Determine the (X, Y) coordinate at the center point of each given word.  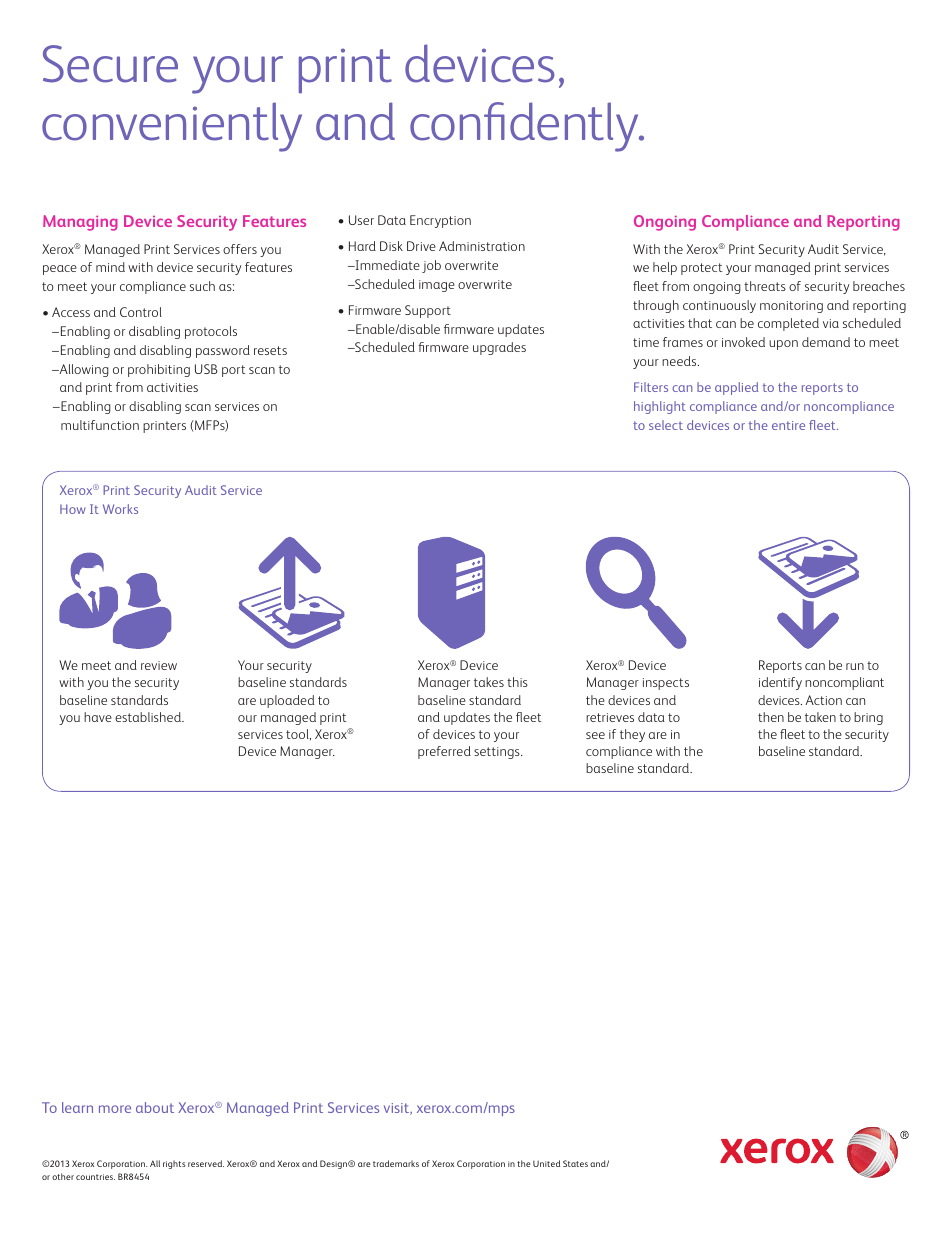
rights (174, 1164)
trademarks (396, 1163)
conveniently (172, 127)
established (149, 717)
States (575, 1163)
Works (120, 509)
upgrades (499, 348)
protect (702, 269)
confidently (525, 127)
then (771, 717)
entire (788, 425)
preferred (444, 752)
